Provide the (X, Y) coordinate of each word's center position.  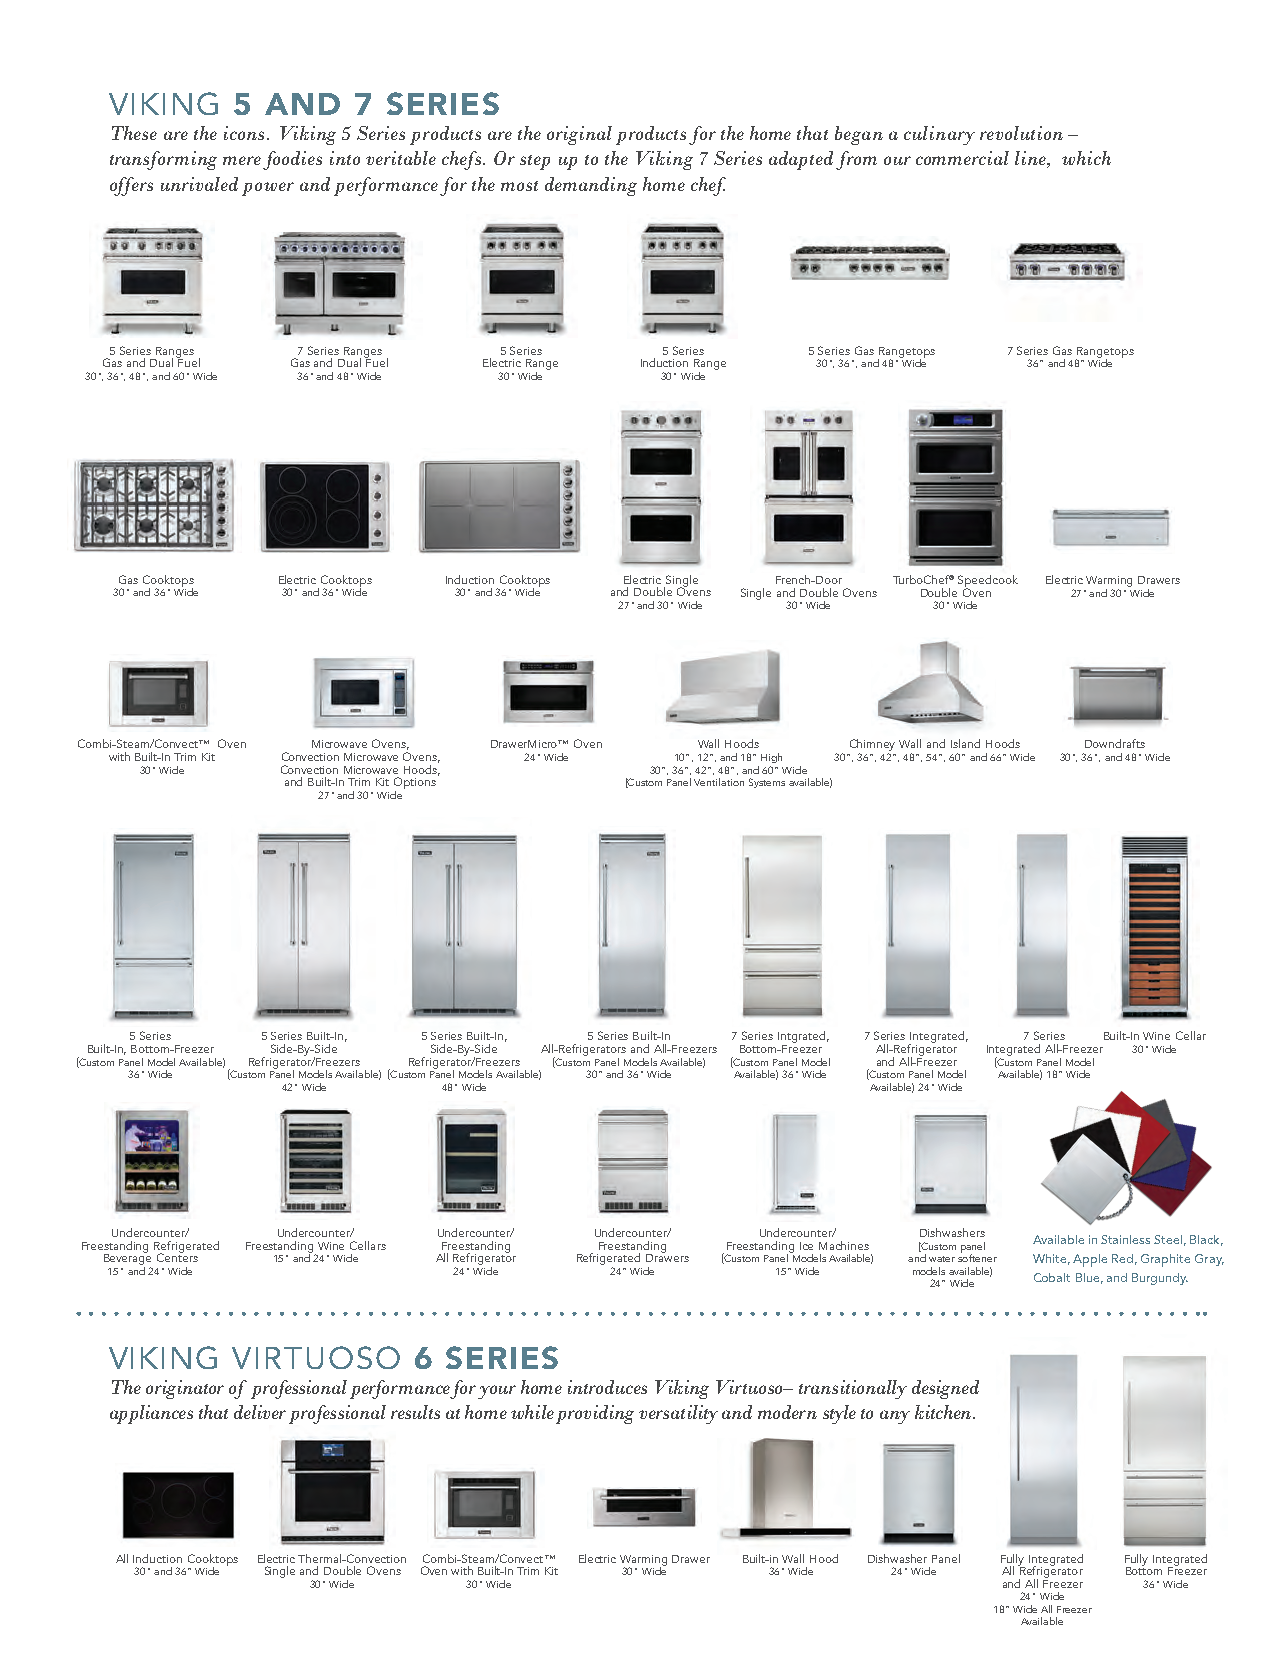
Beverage (127, 1259)
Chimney (872, 746)
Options (415, 784)
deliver (260, 1412)
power (268, 189)
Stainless (1125, 1239)
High (771, 758)
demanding (591, 186)
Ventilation (719, 782)
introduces (607, 1387)
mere (242, 160)
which (1086, 158)
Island (965, 743)
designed (945, 1389)
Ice (806, 1246)
